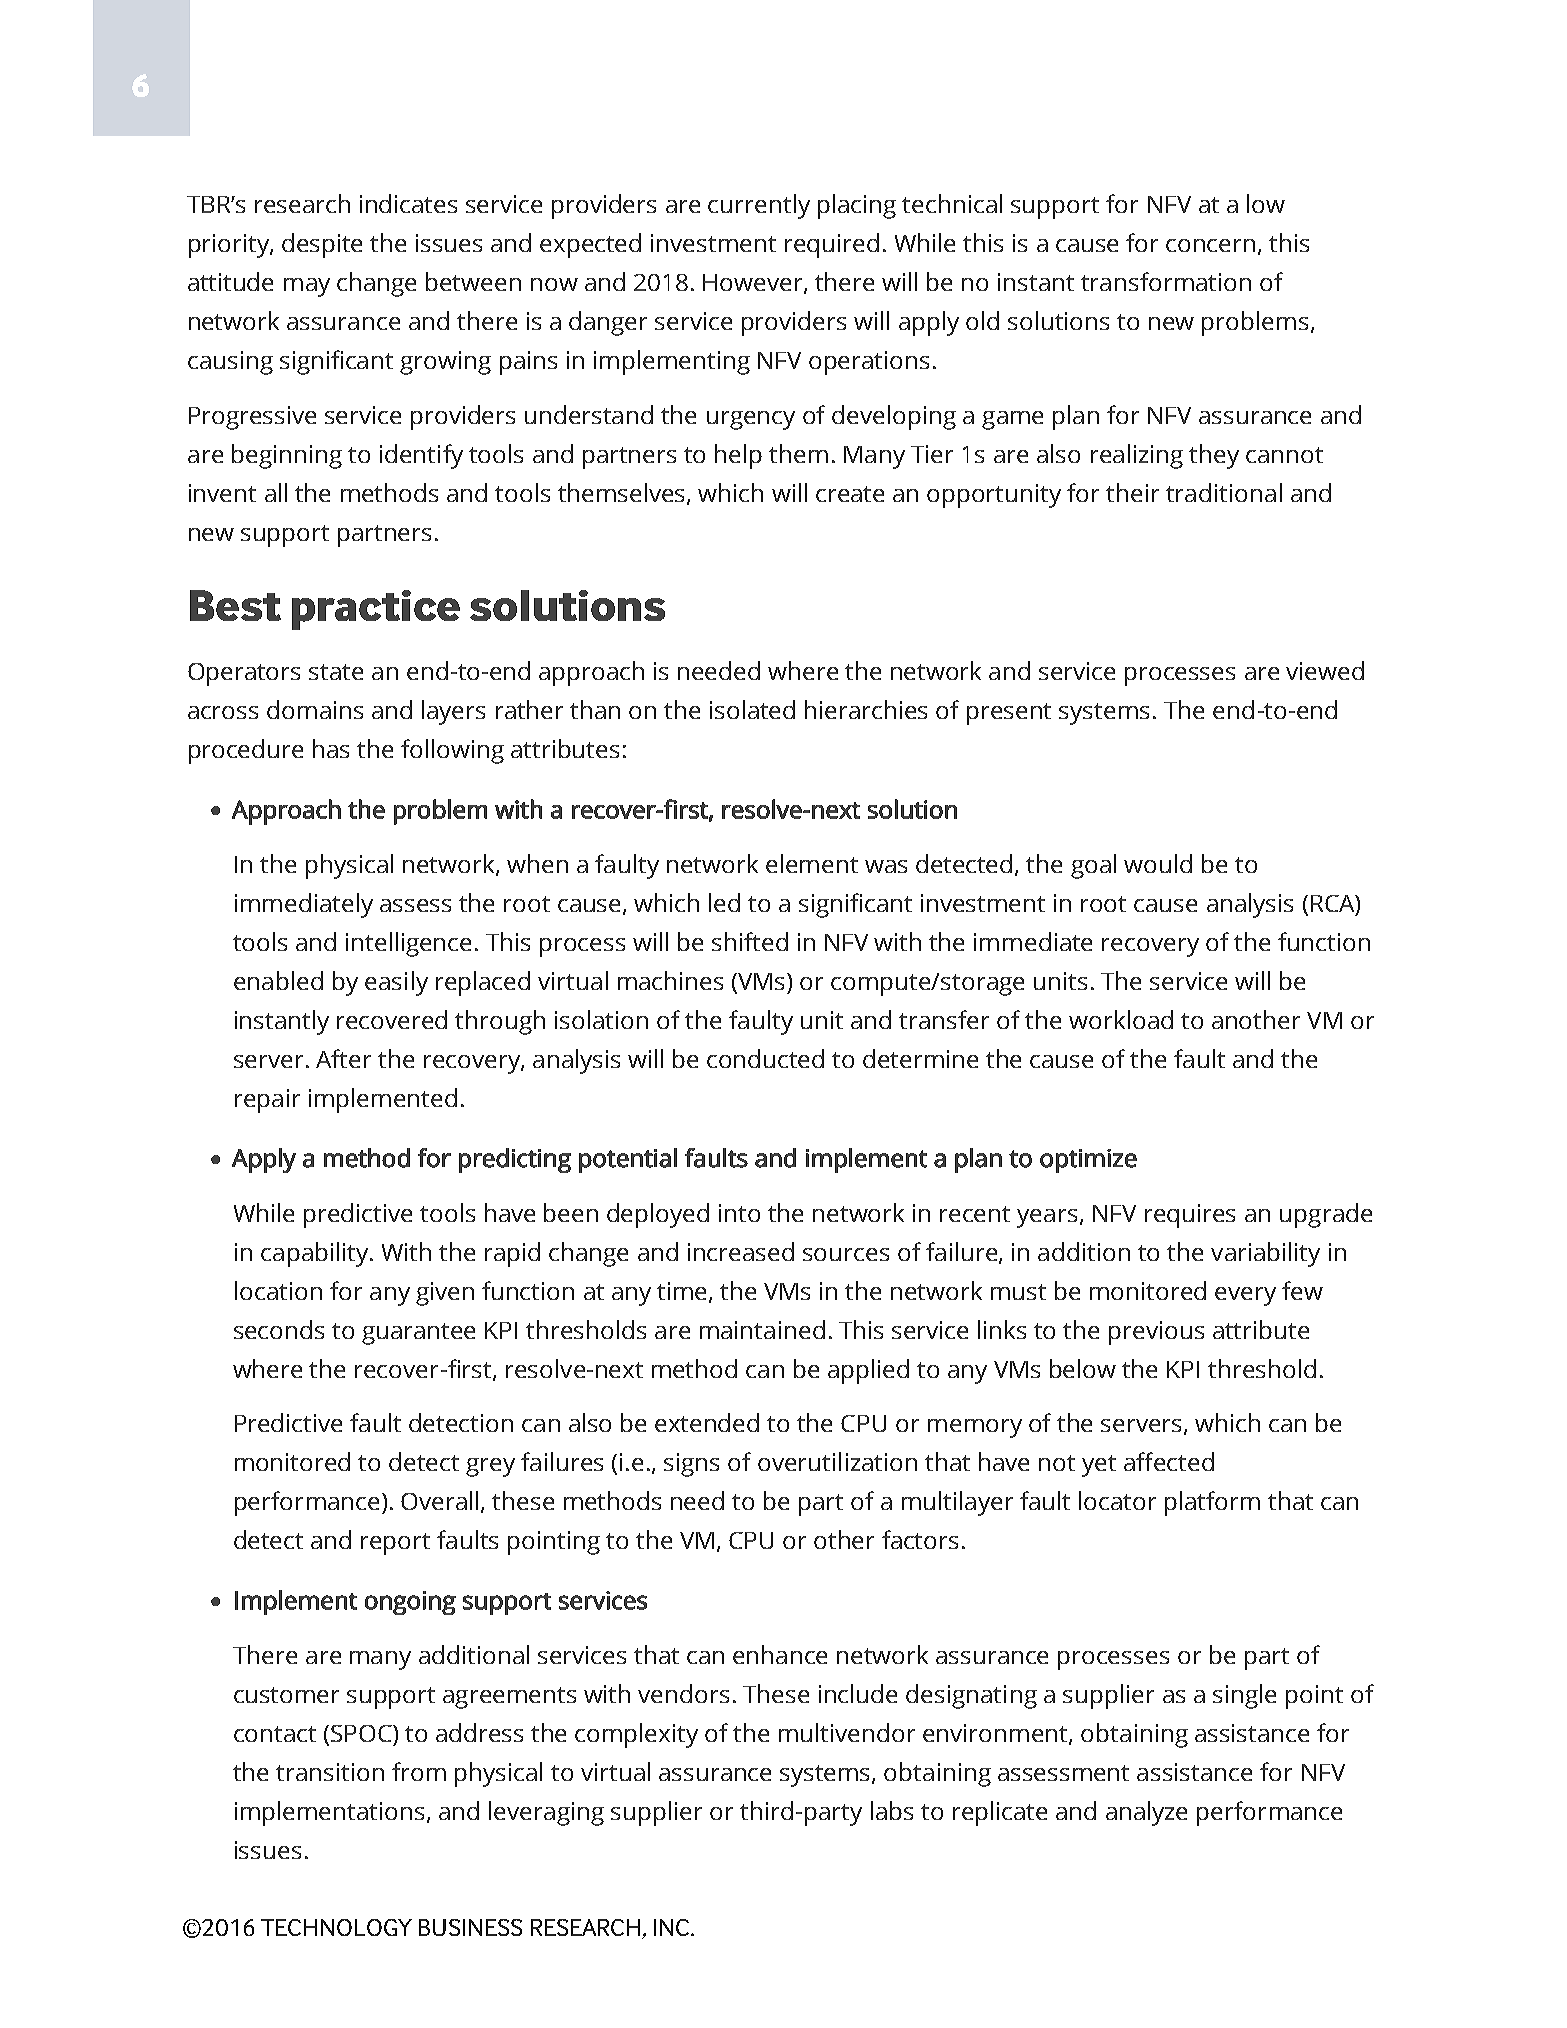 Image resolution: width=1567 pixels, height=2028 pixels. What do you see at coordinates (754, 284) in the screenshot?
I see `However` at bounding box center [754, 284].
